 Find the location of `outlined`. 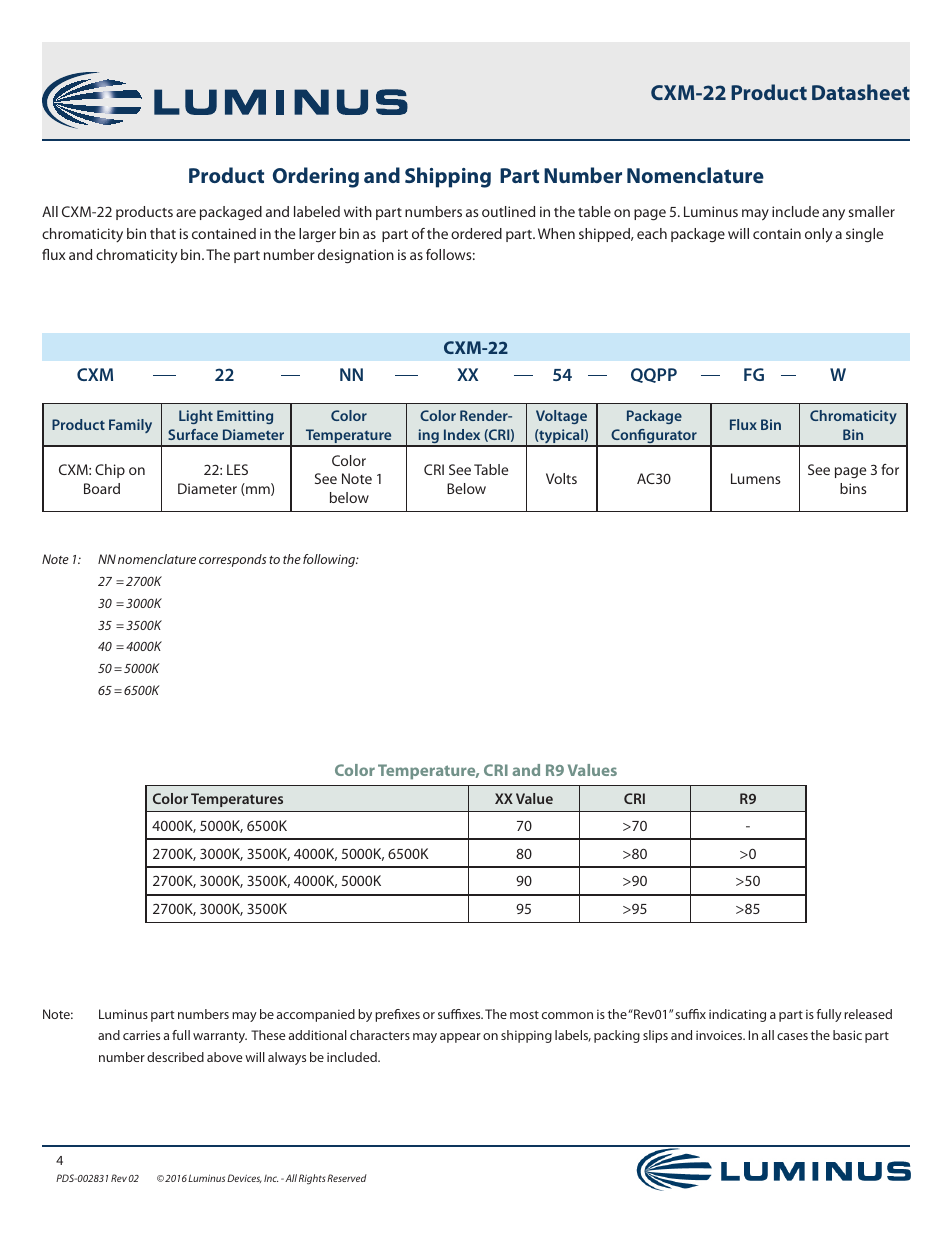

outlined is located at coordinates (508, 211).
